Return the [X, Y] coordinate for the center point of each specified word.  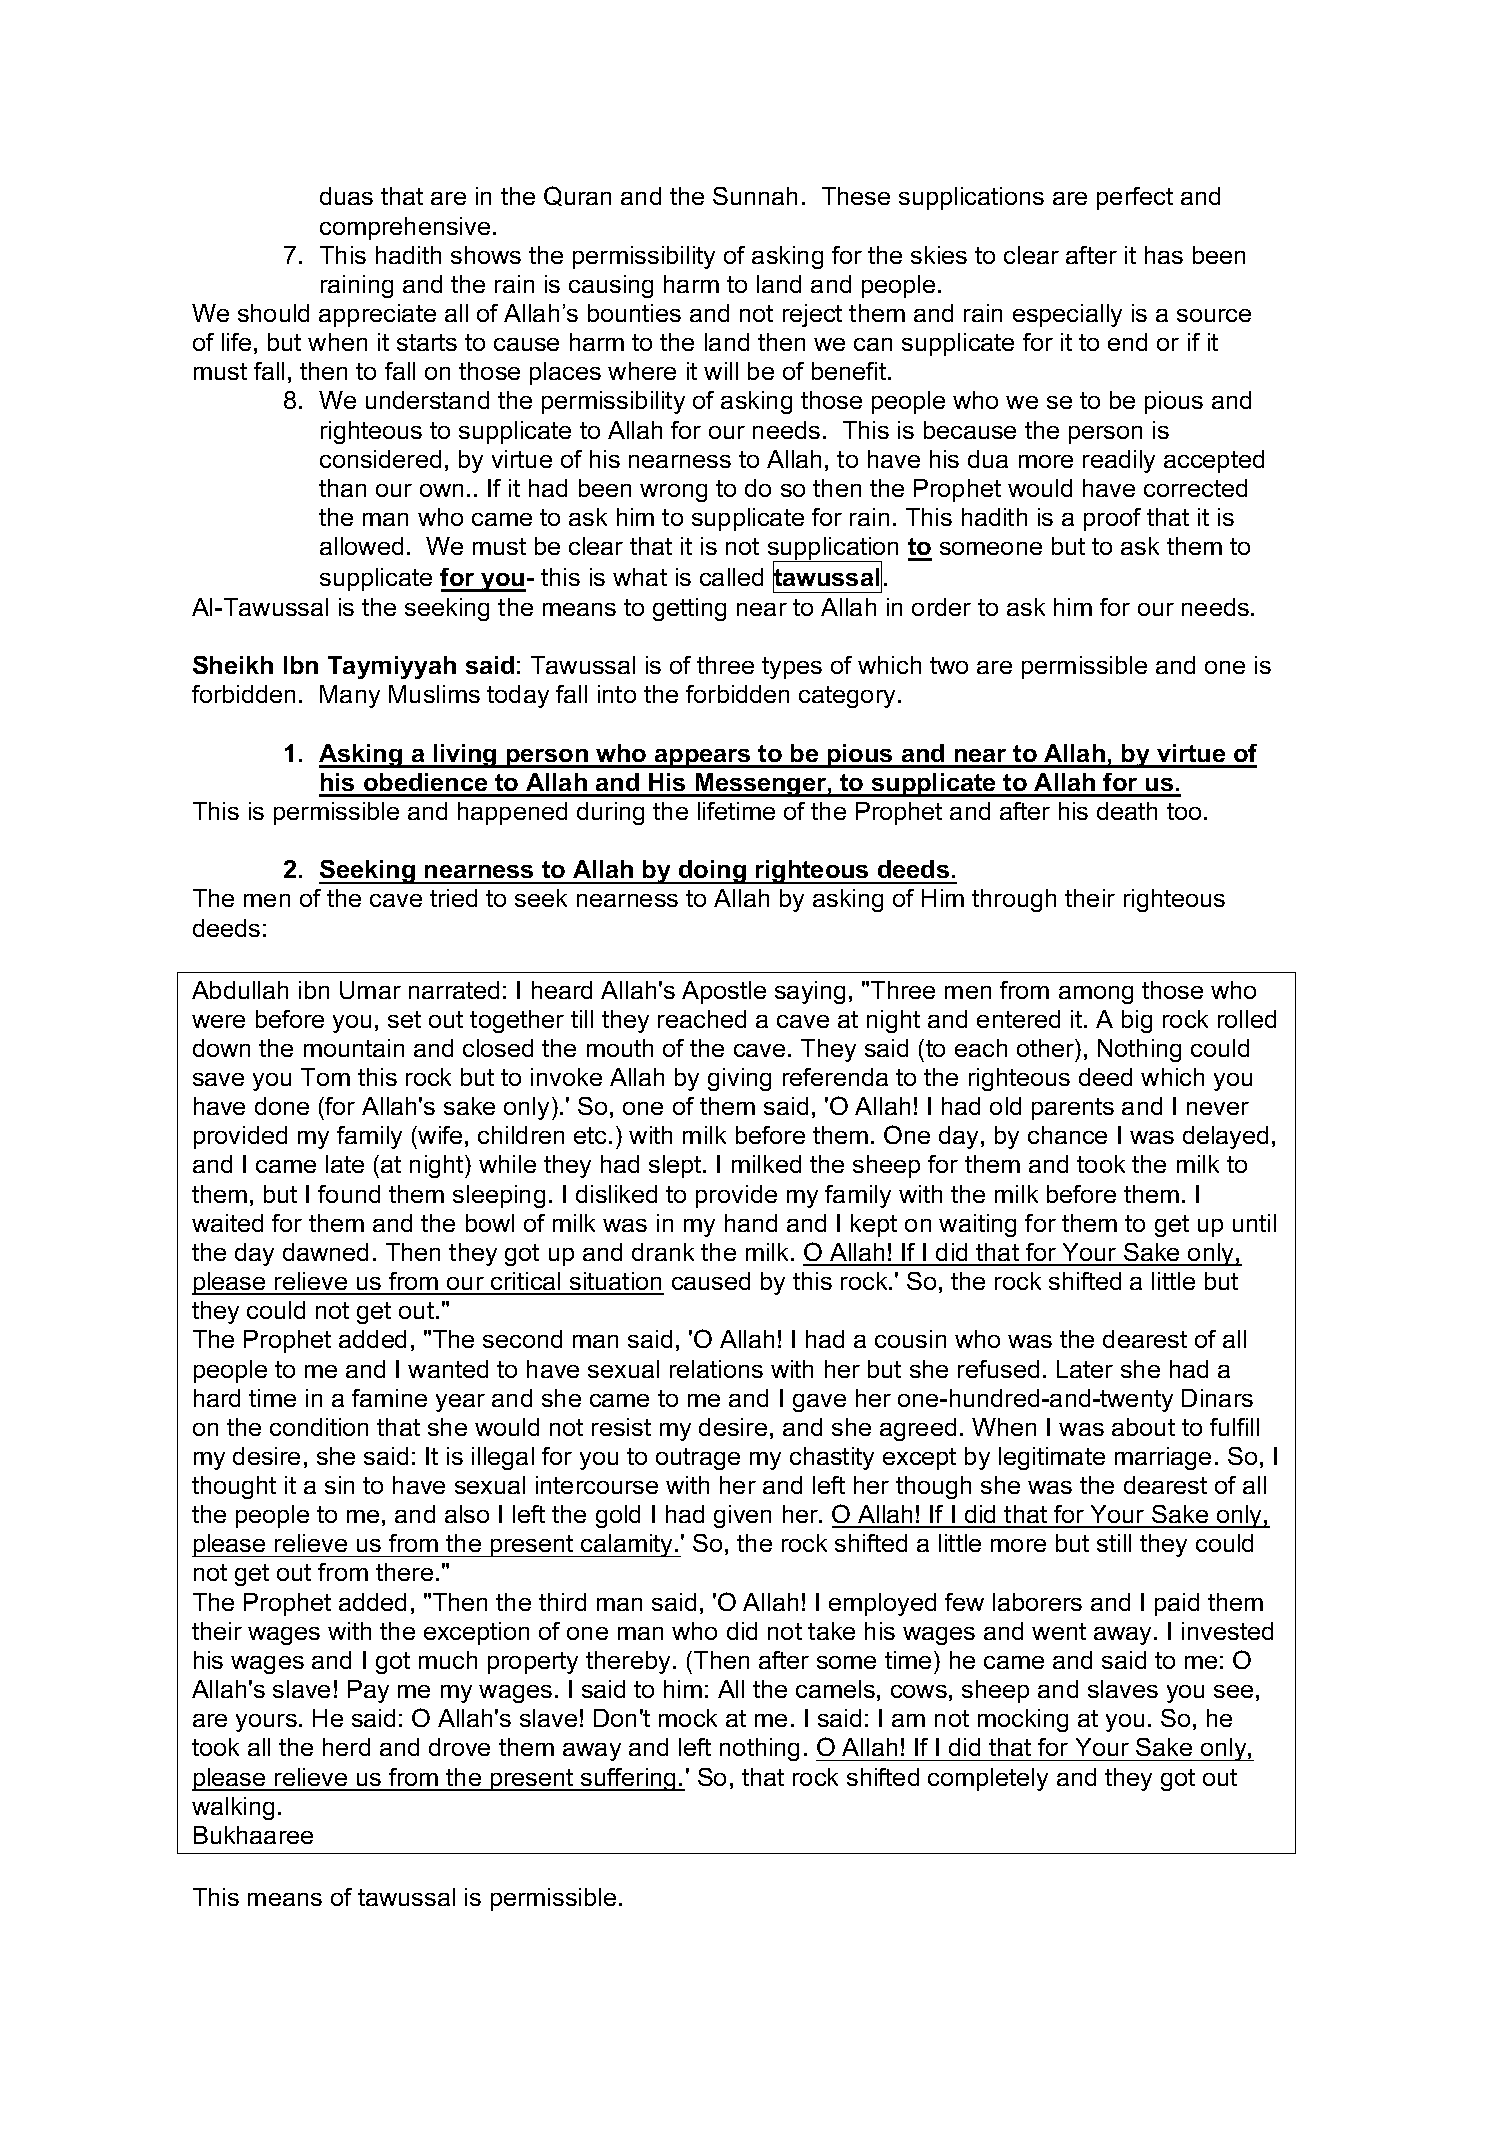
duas [346, 196]
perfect [1135, 198]
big [1137, 1021]
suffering [629, 1779]
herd [346, 1747]
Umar [370, 990]
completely [988, 1779]
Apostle [724, 992]
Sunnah [755, 196]
